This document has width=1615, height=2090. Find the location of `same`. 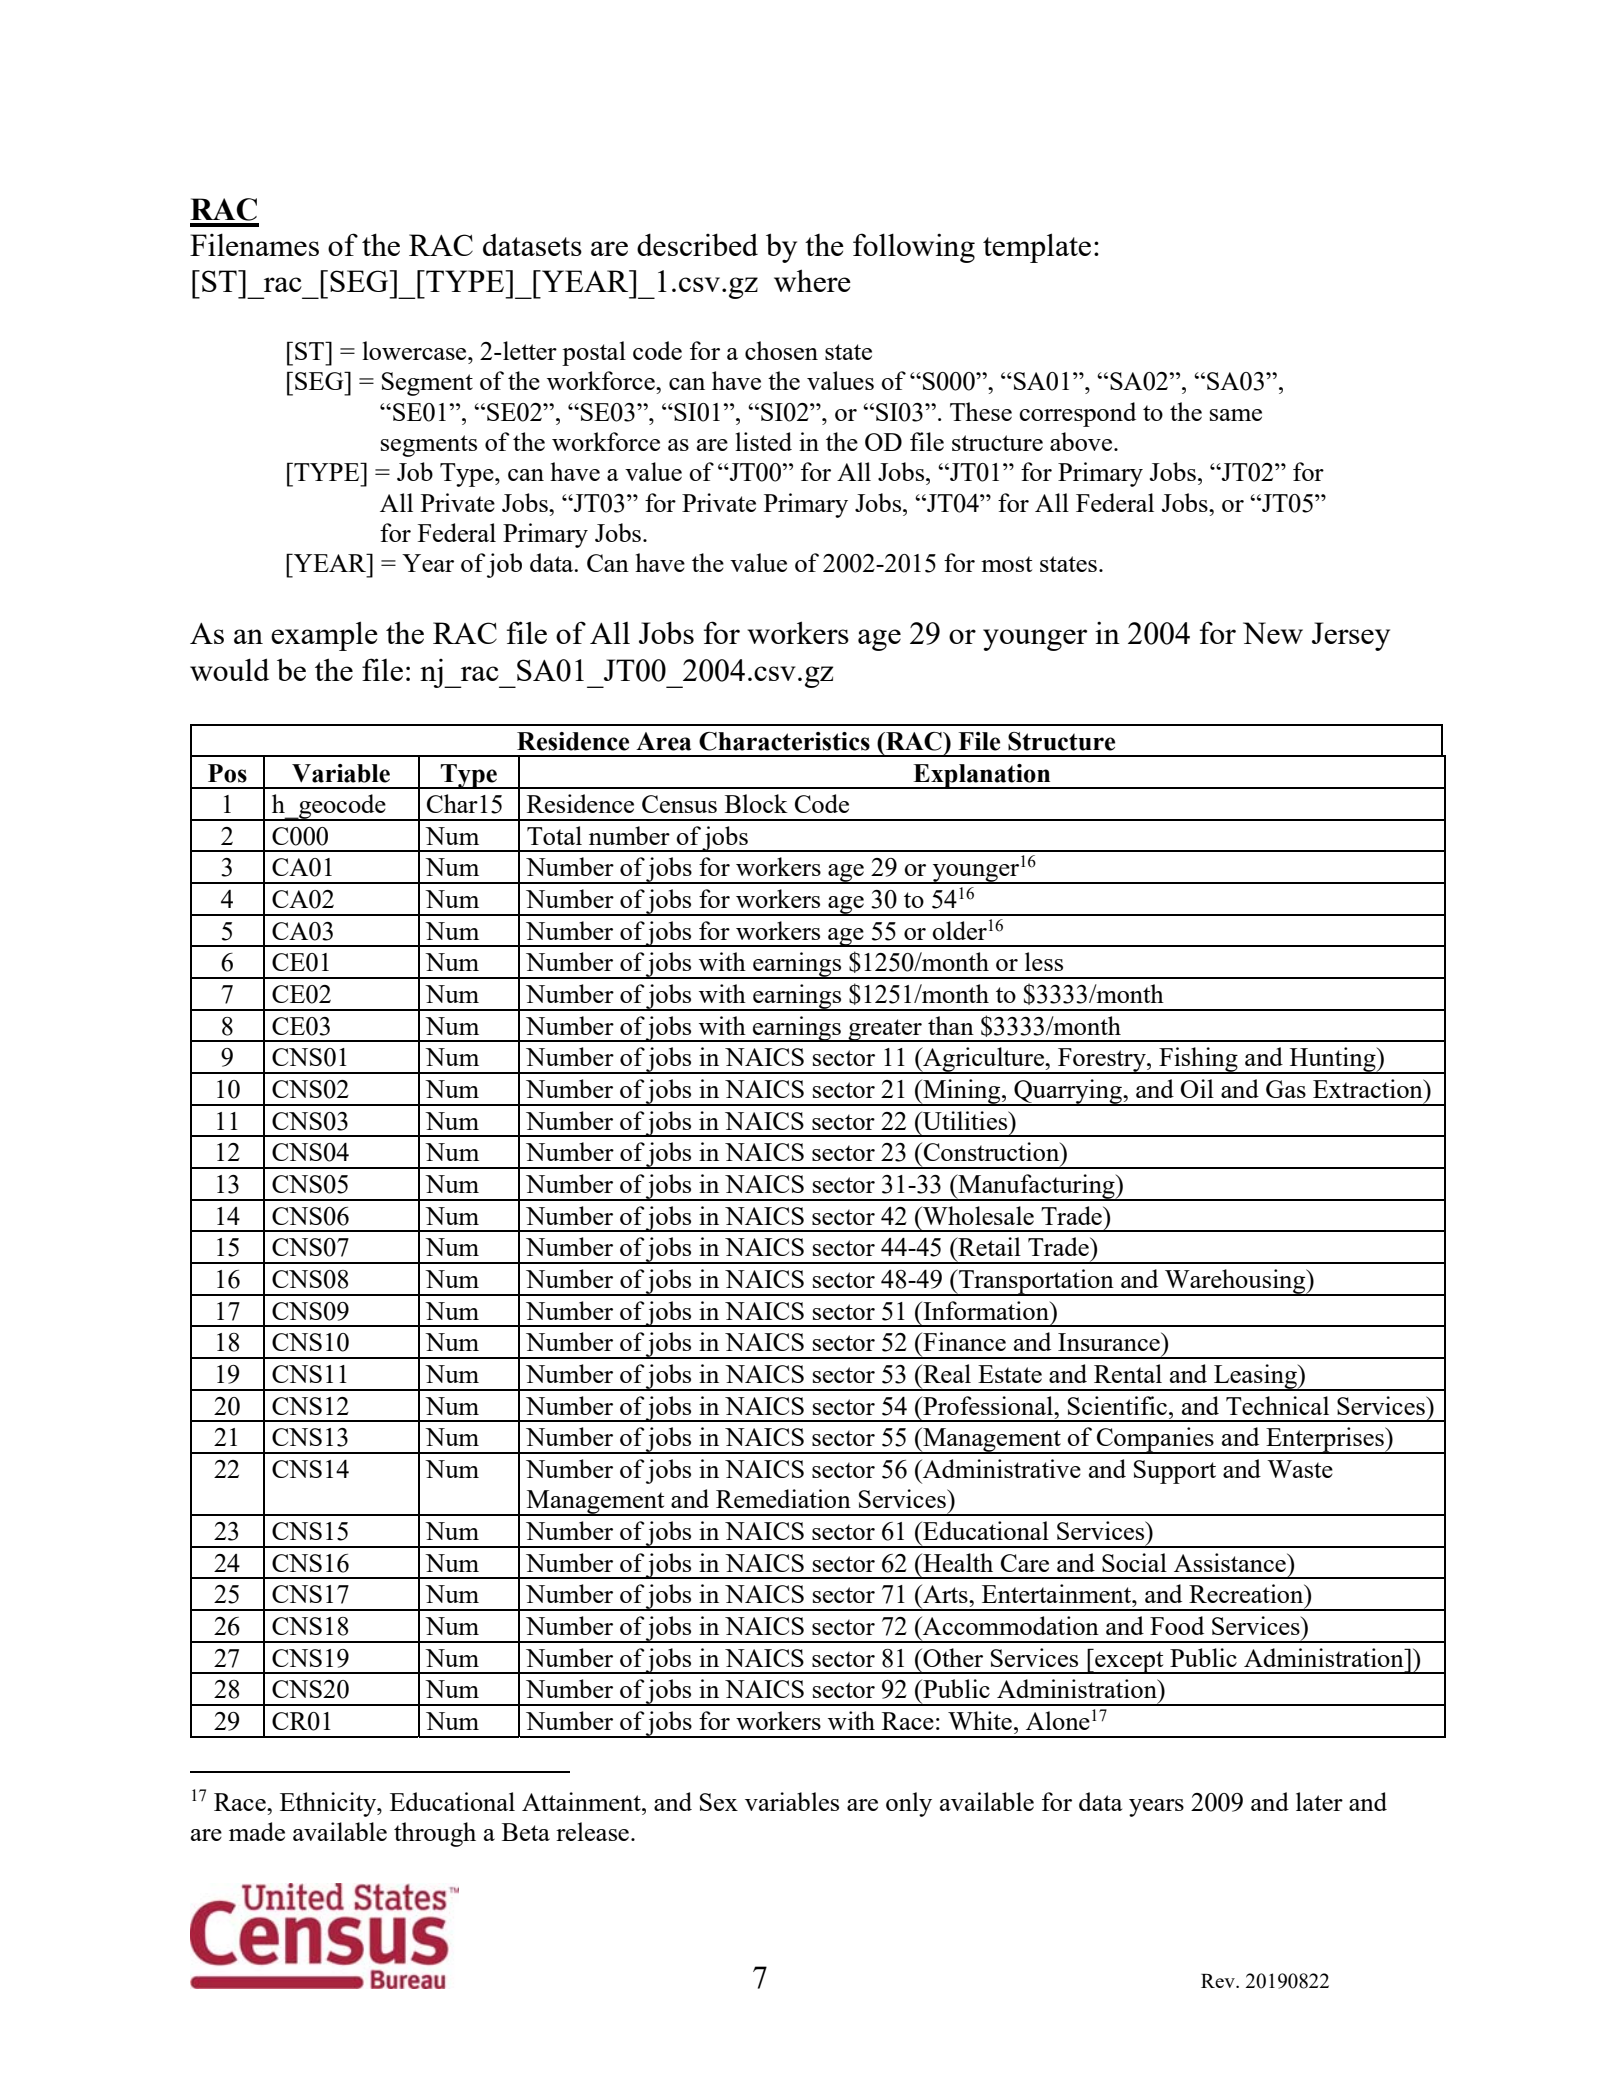

same is located at coordinates (1236, 415).
